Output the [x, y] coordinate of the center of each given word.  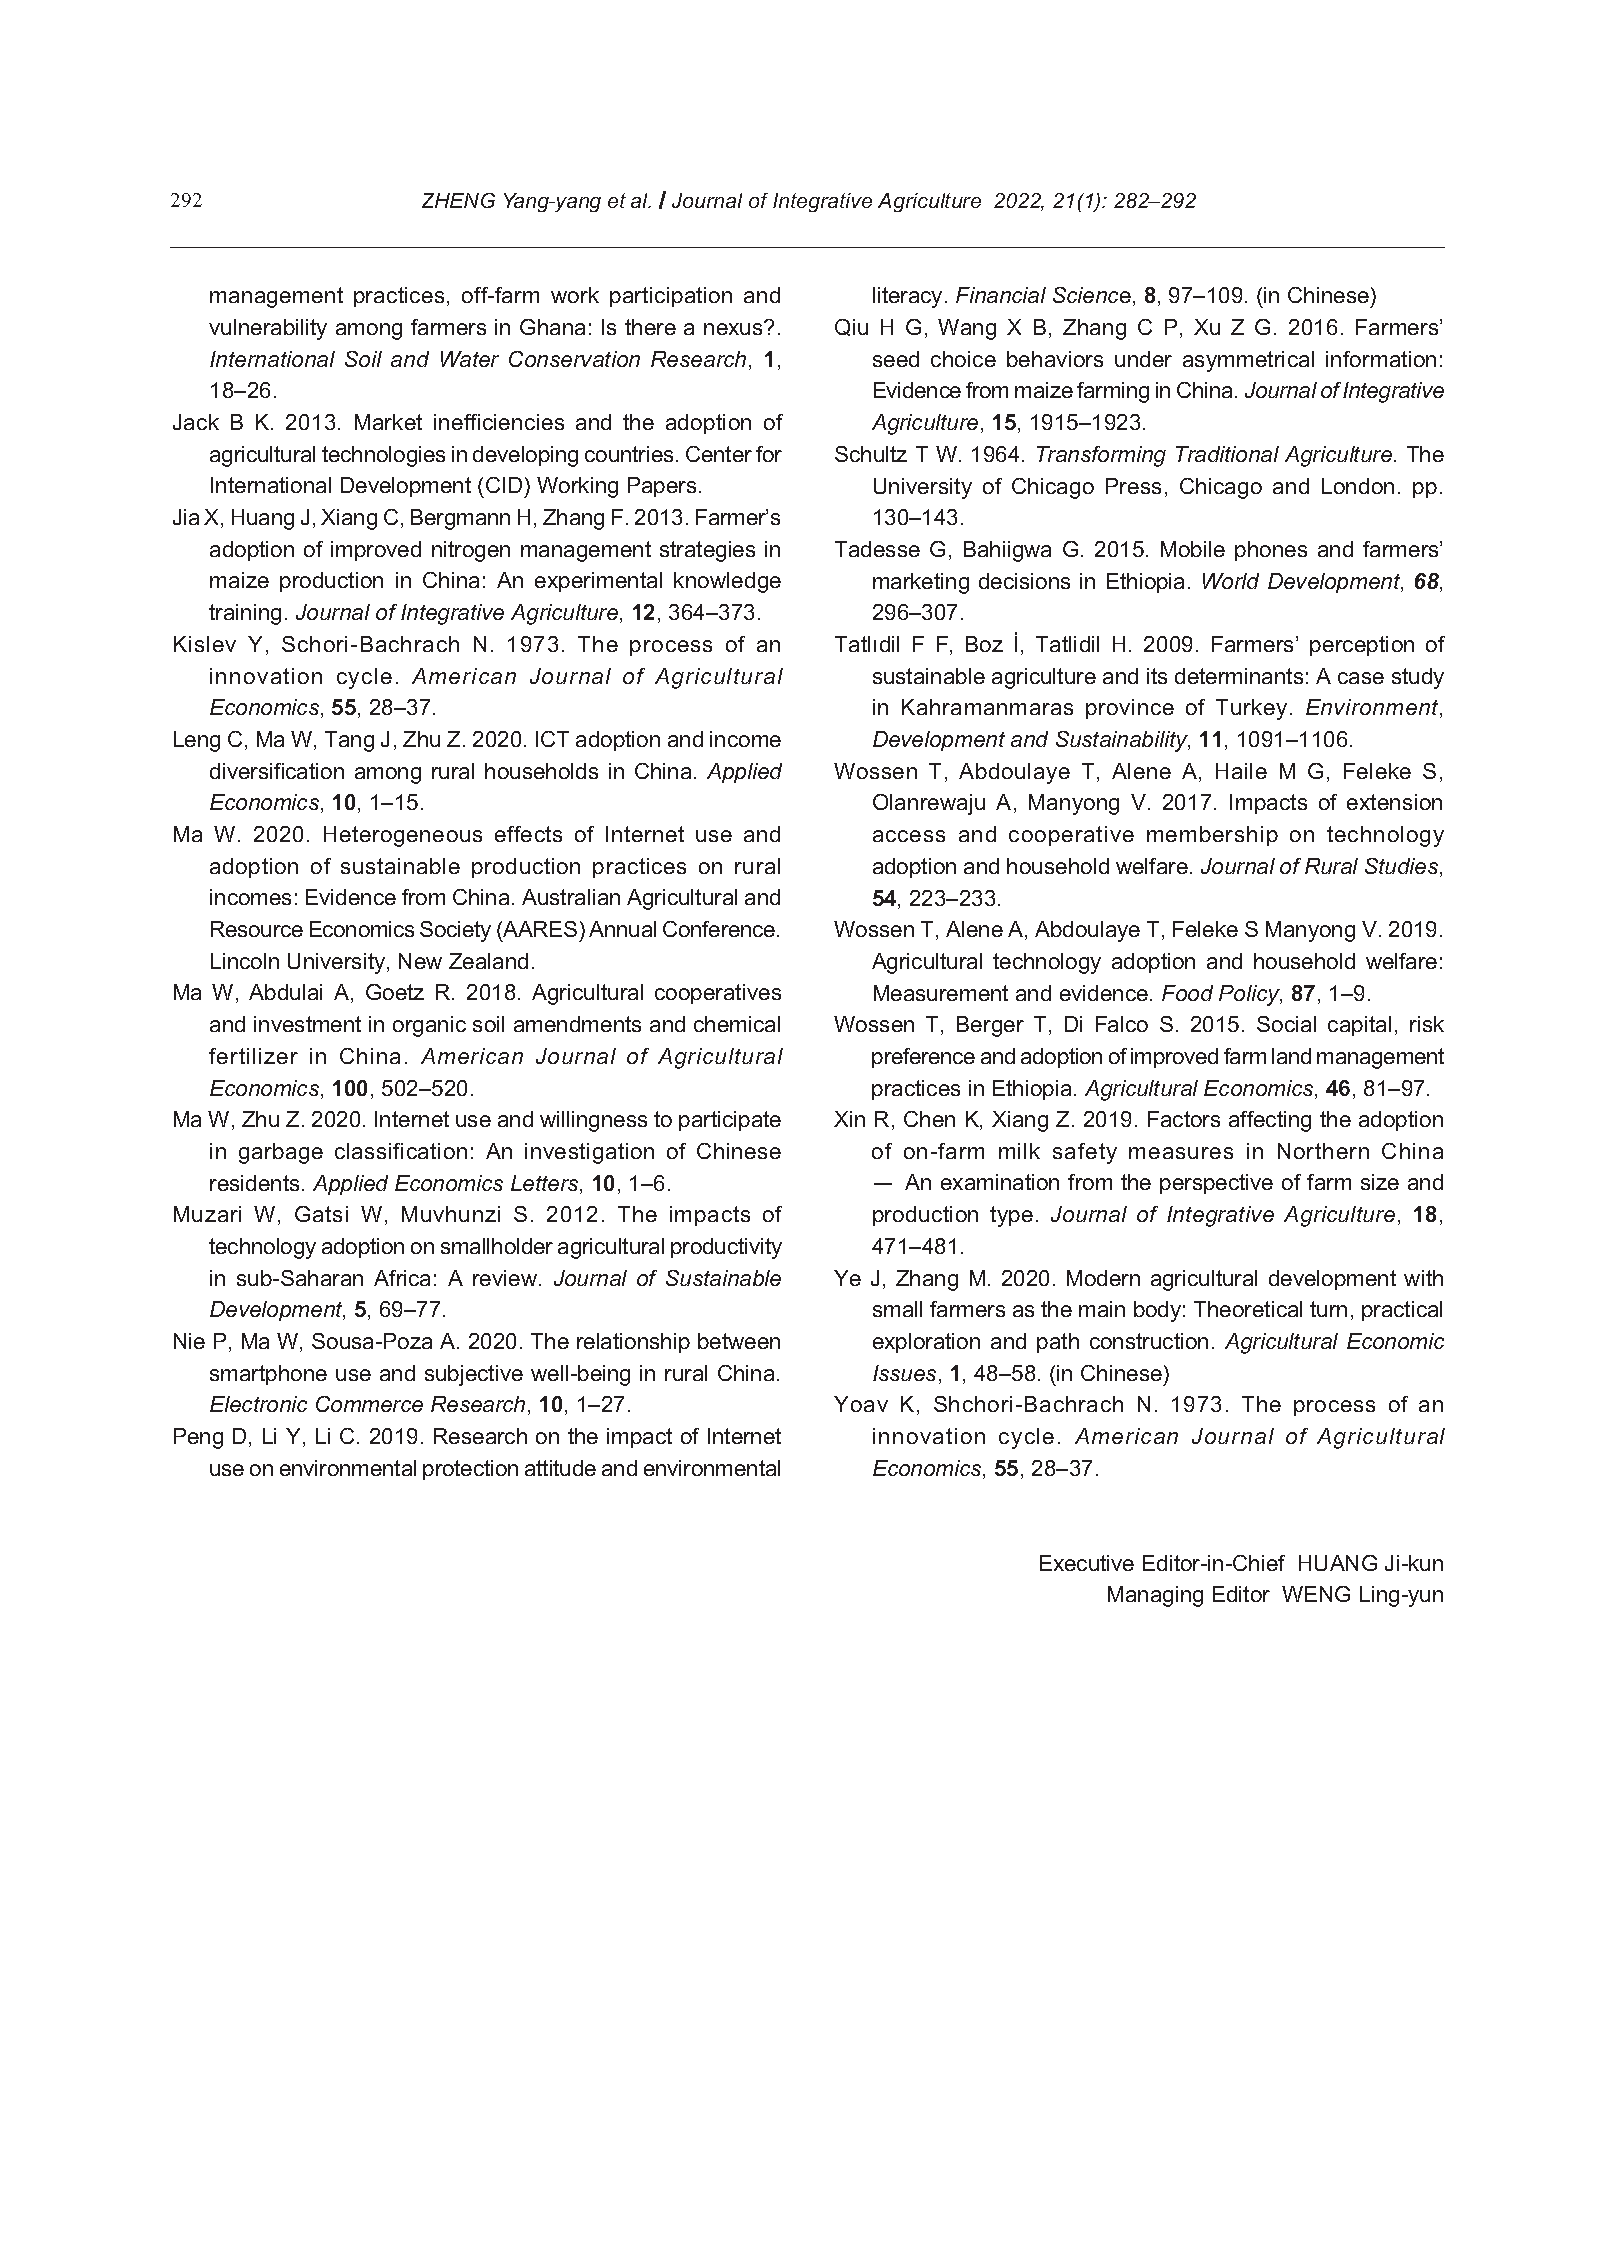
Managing [1155, 1596]
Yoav [861, 1404]
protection [470, 1470]
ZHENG [458, 200]
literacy [907, 297]
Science [1092, 295]
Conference [720, 929]
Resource [257, 929]
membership [1212, 836]
